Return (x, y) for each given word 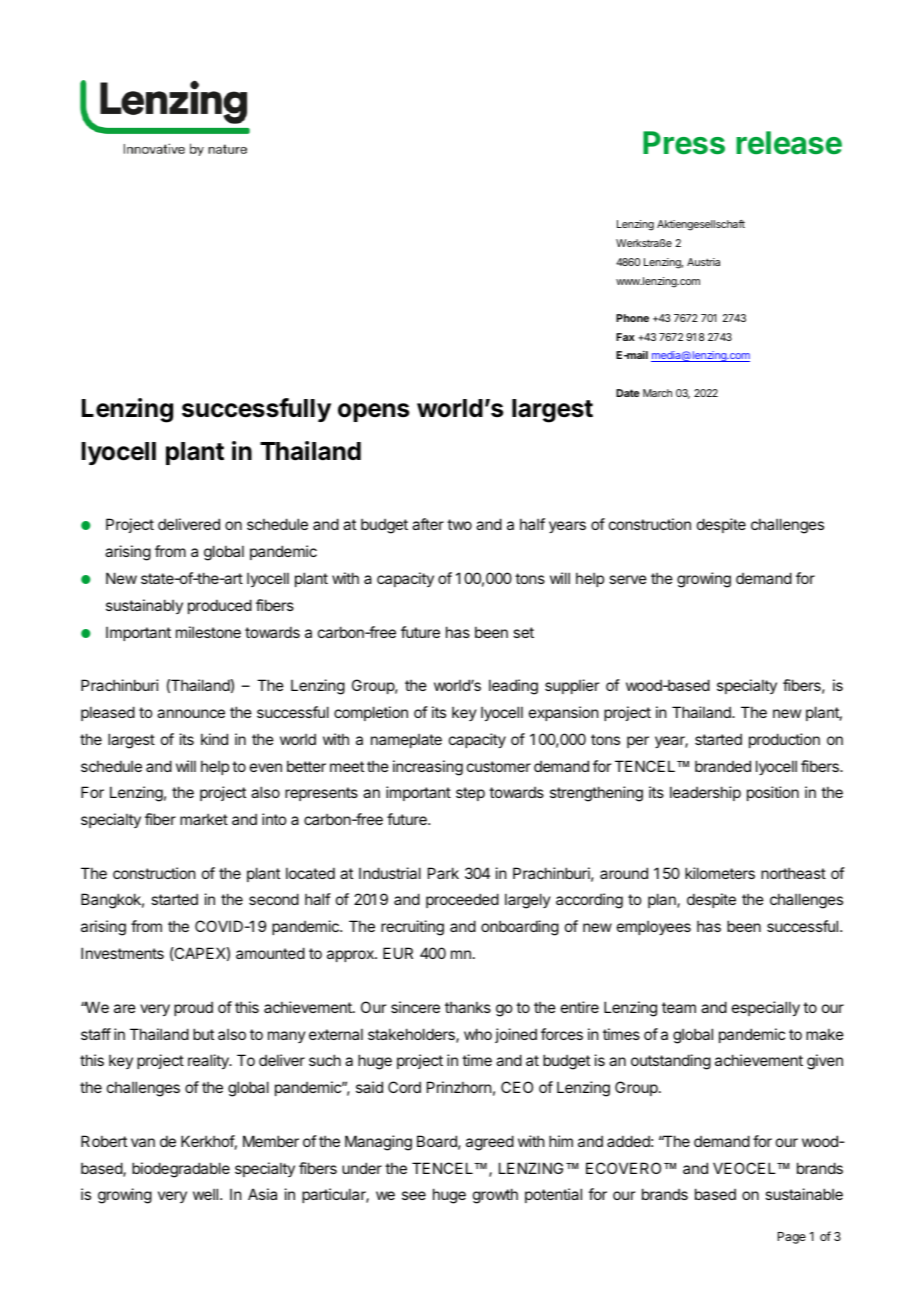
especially (766, 1008)
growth (495, 1196)
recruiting (412, 928)
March (657, 393)
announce (191, 713)
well (207, 1194)
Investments (122, 953)
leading (513, 687)
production (784, 740)
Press (684, 143)
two (459, 524)
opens (373, 412)
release (789, 143)
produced (220, 606)
